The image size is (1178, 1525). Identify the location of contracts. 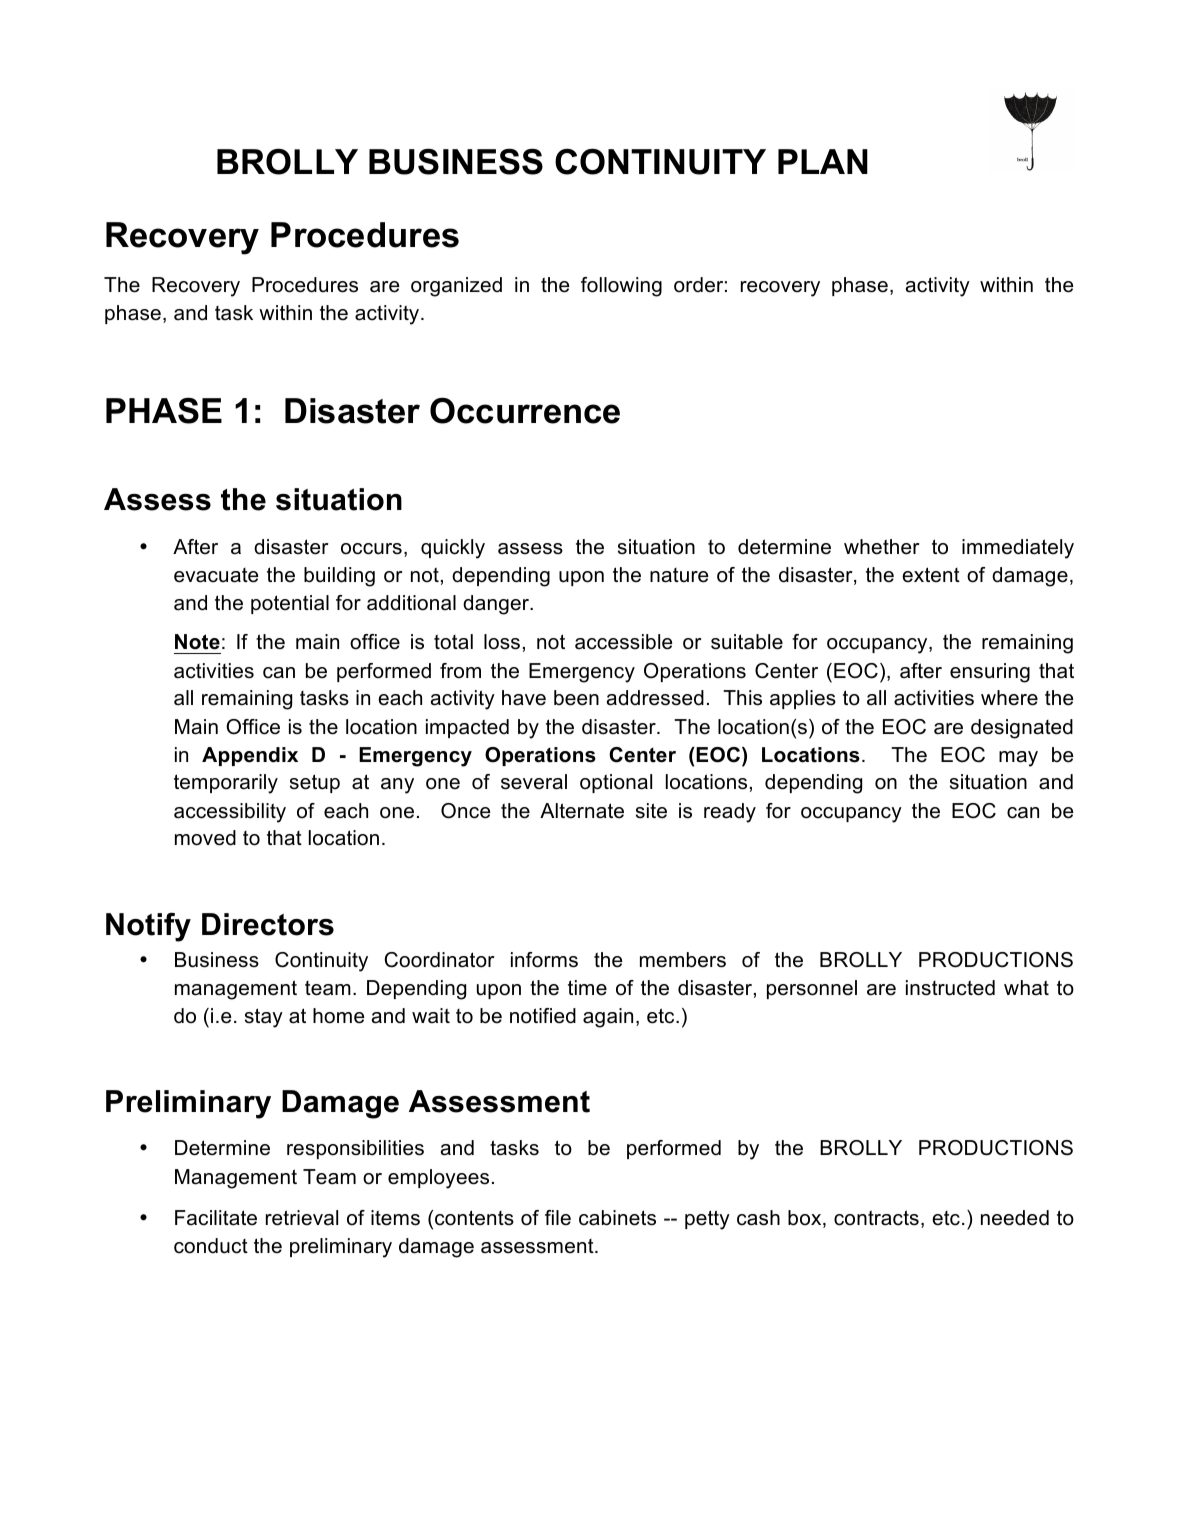
(876, 1218).
